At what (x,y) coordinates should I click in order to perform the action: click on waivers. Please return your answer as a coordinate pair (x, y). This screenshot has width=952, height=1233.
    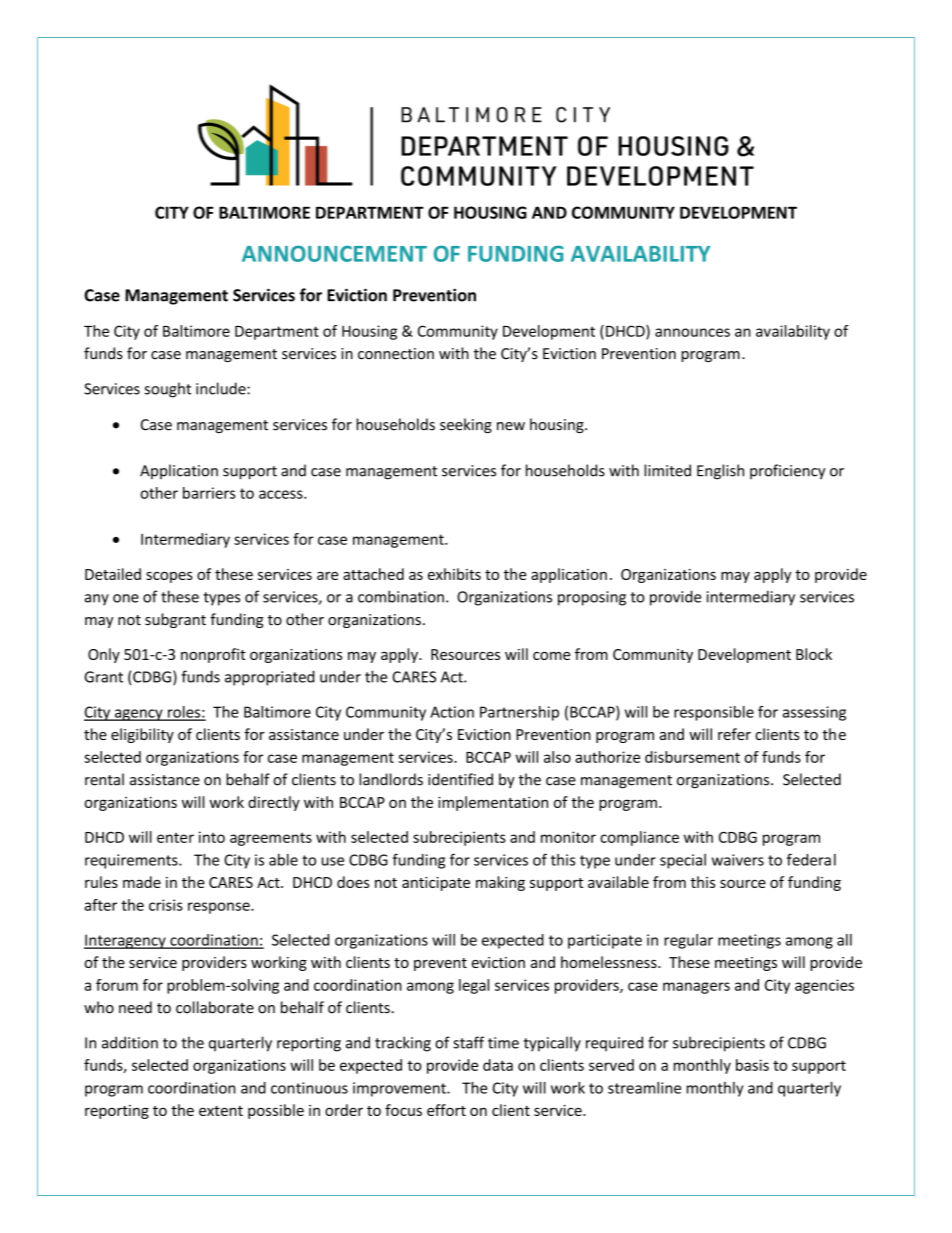
    Looking at the image, I should click on (738, 860).
